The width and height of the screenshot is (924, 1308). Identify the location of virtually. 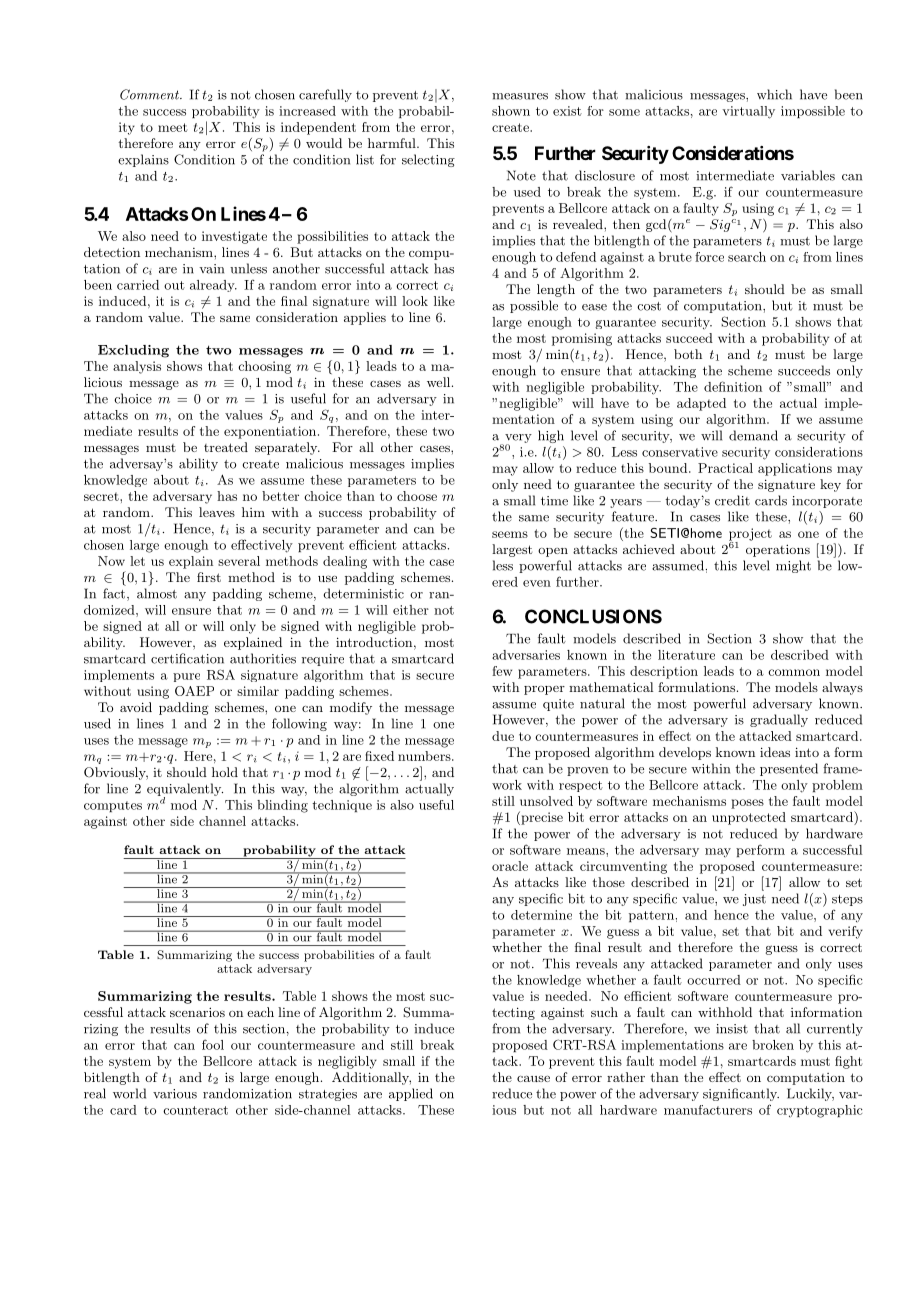
(748, 112).
